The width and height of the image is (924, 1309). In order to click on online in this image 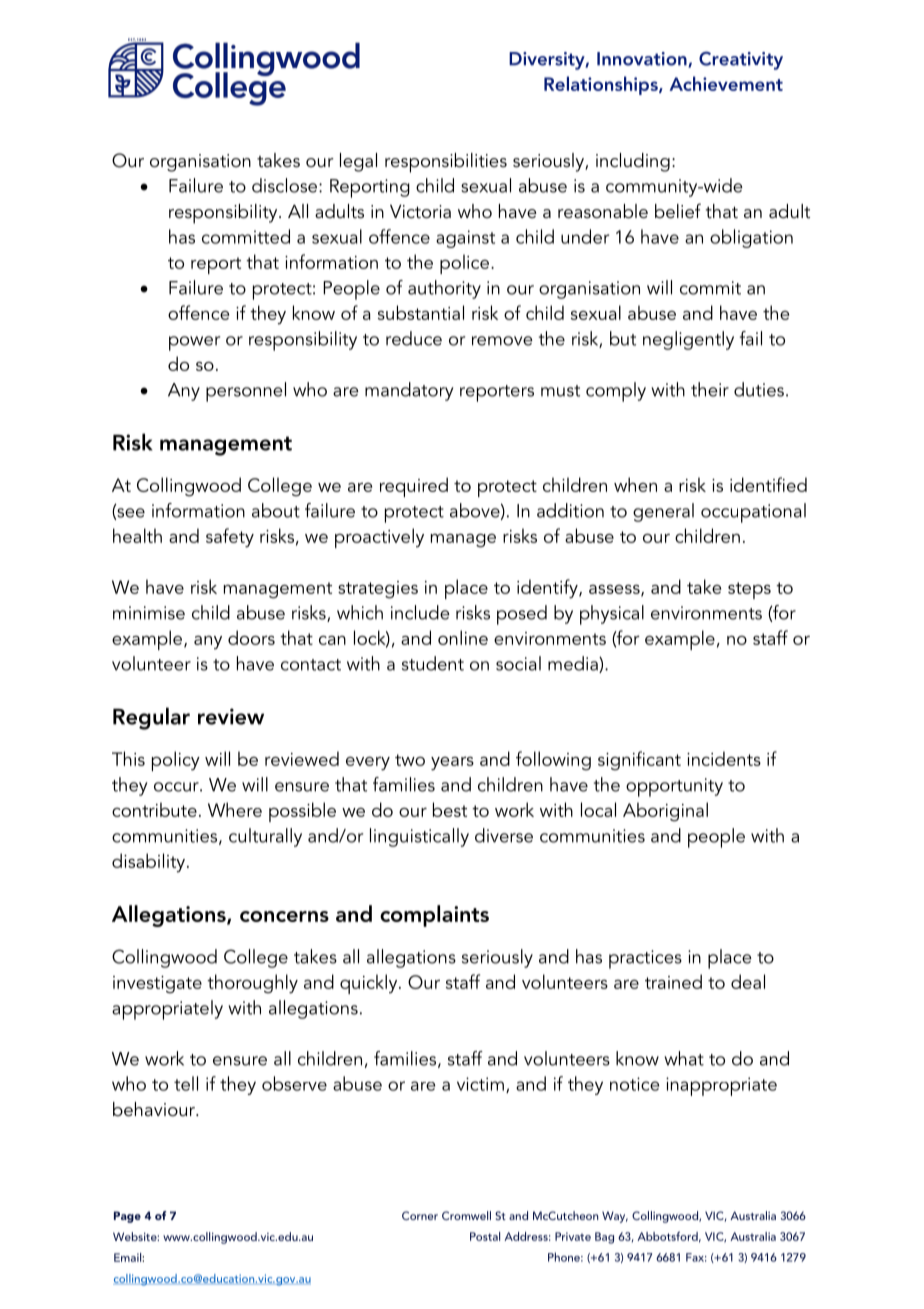, I will do `click(463, 637)`.
